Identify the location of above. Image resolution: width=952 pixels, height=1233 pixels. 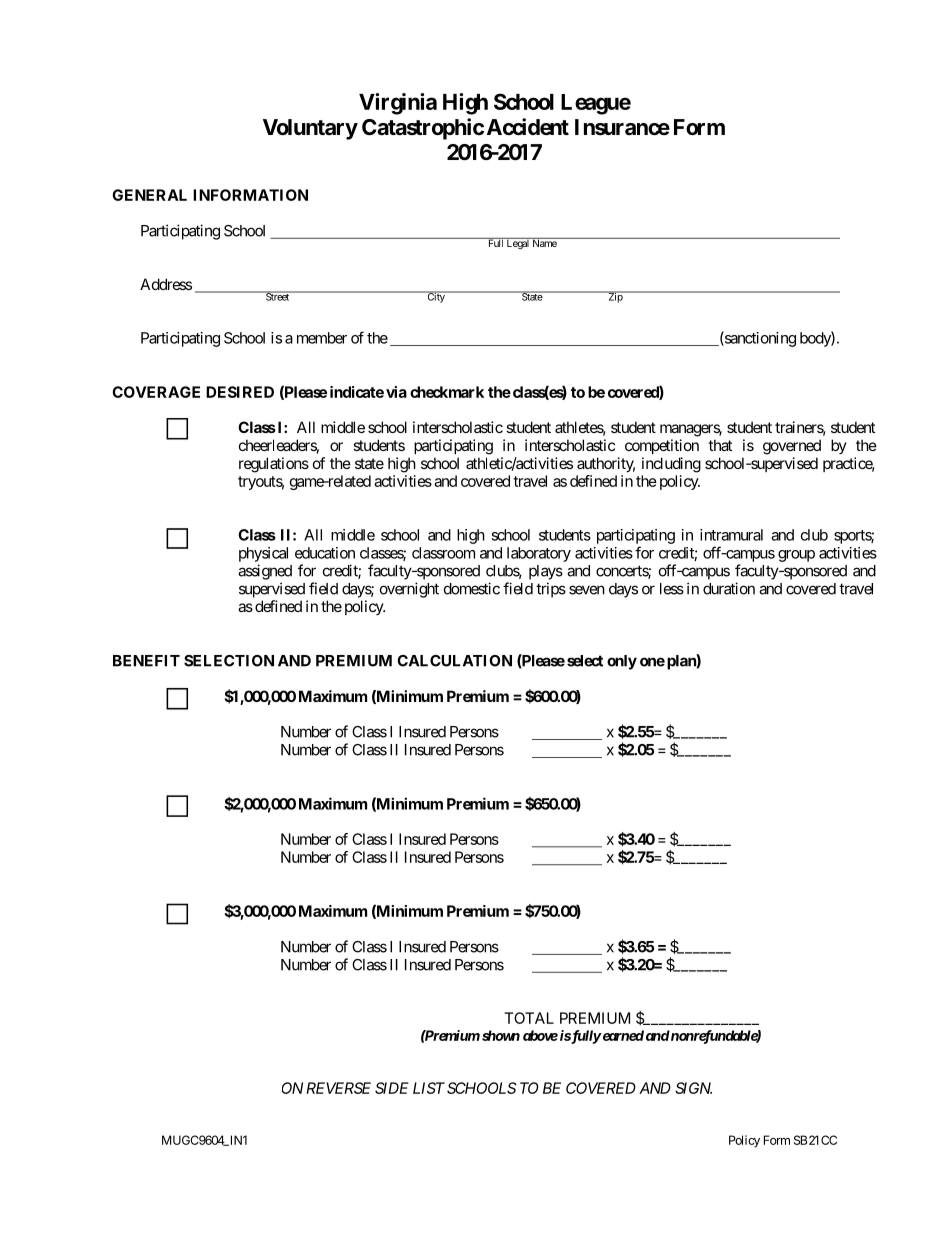
(540, 1035).
